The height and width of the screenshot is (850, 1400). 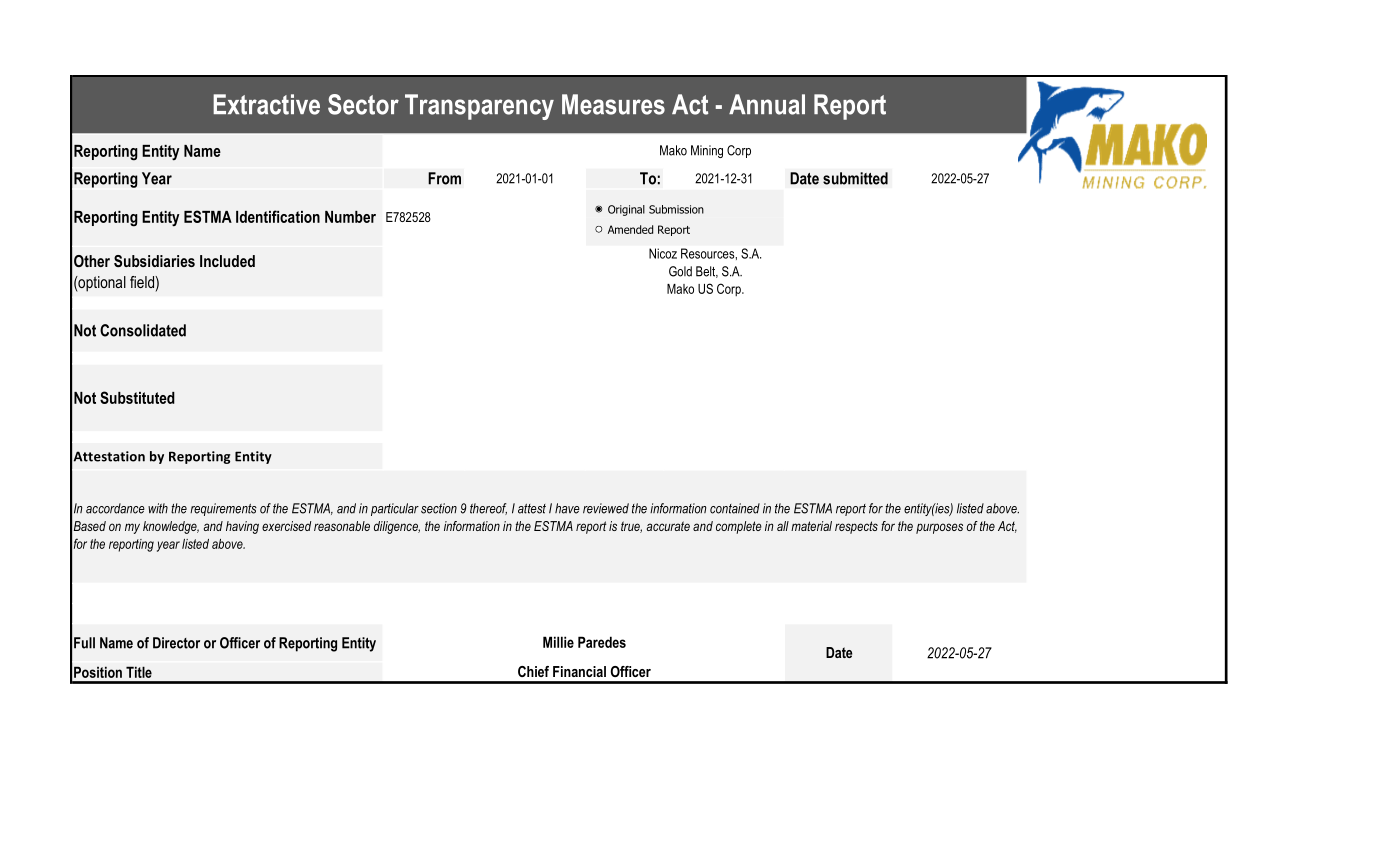 What do you see at coordinates (767, 104) in the screenshot?
I see `Annual` at bounding box center [767, 104].
